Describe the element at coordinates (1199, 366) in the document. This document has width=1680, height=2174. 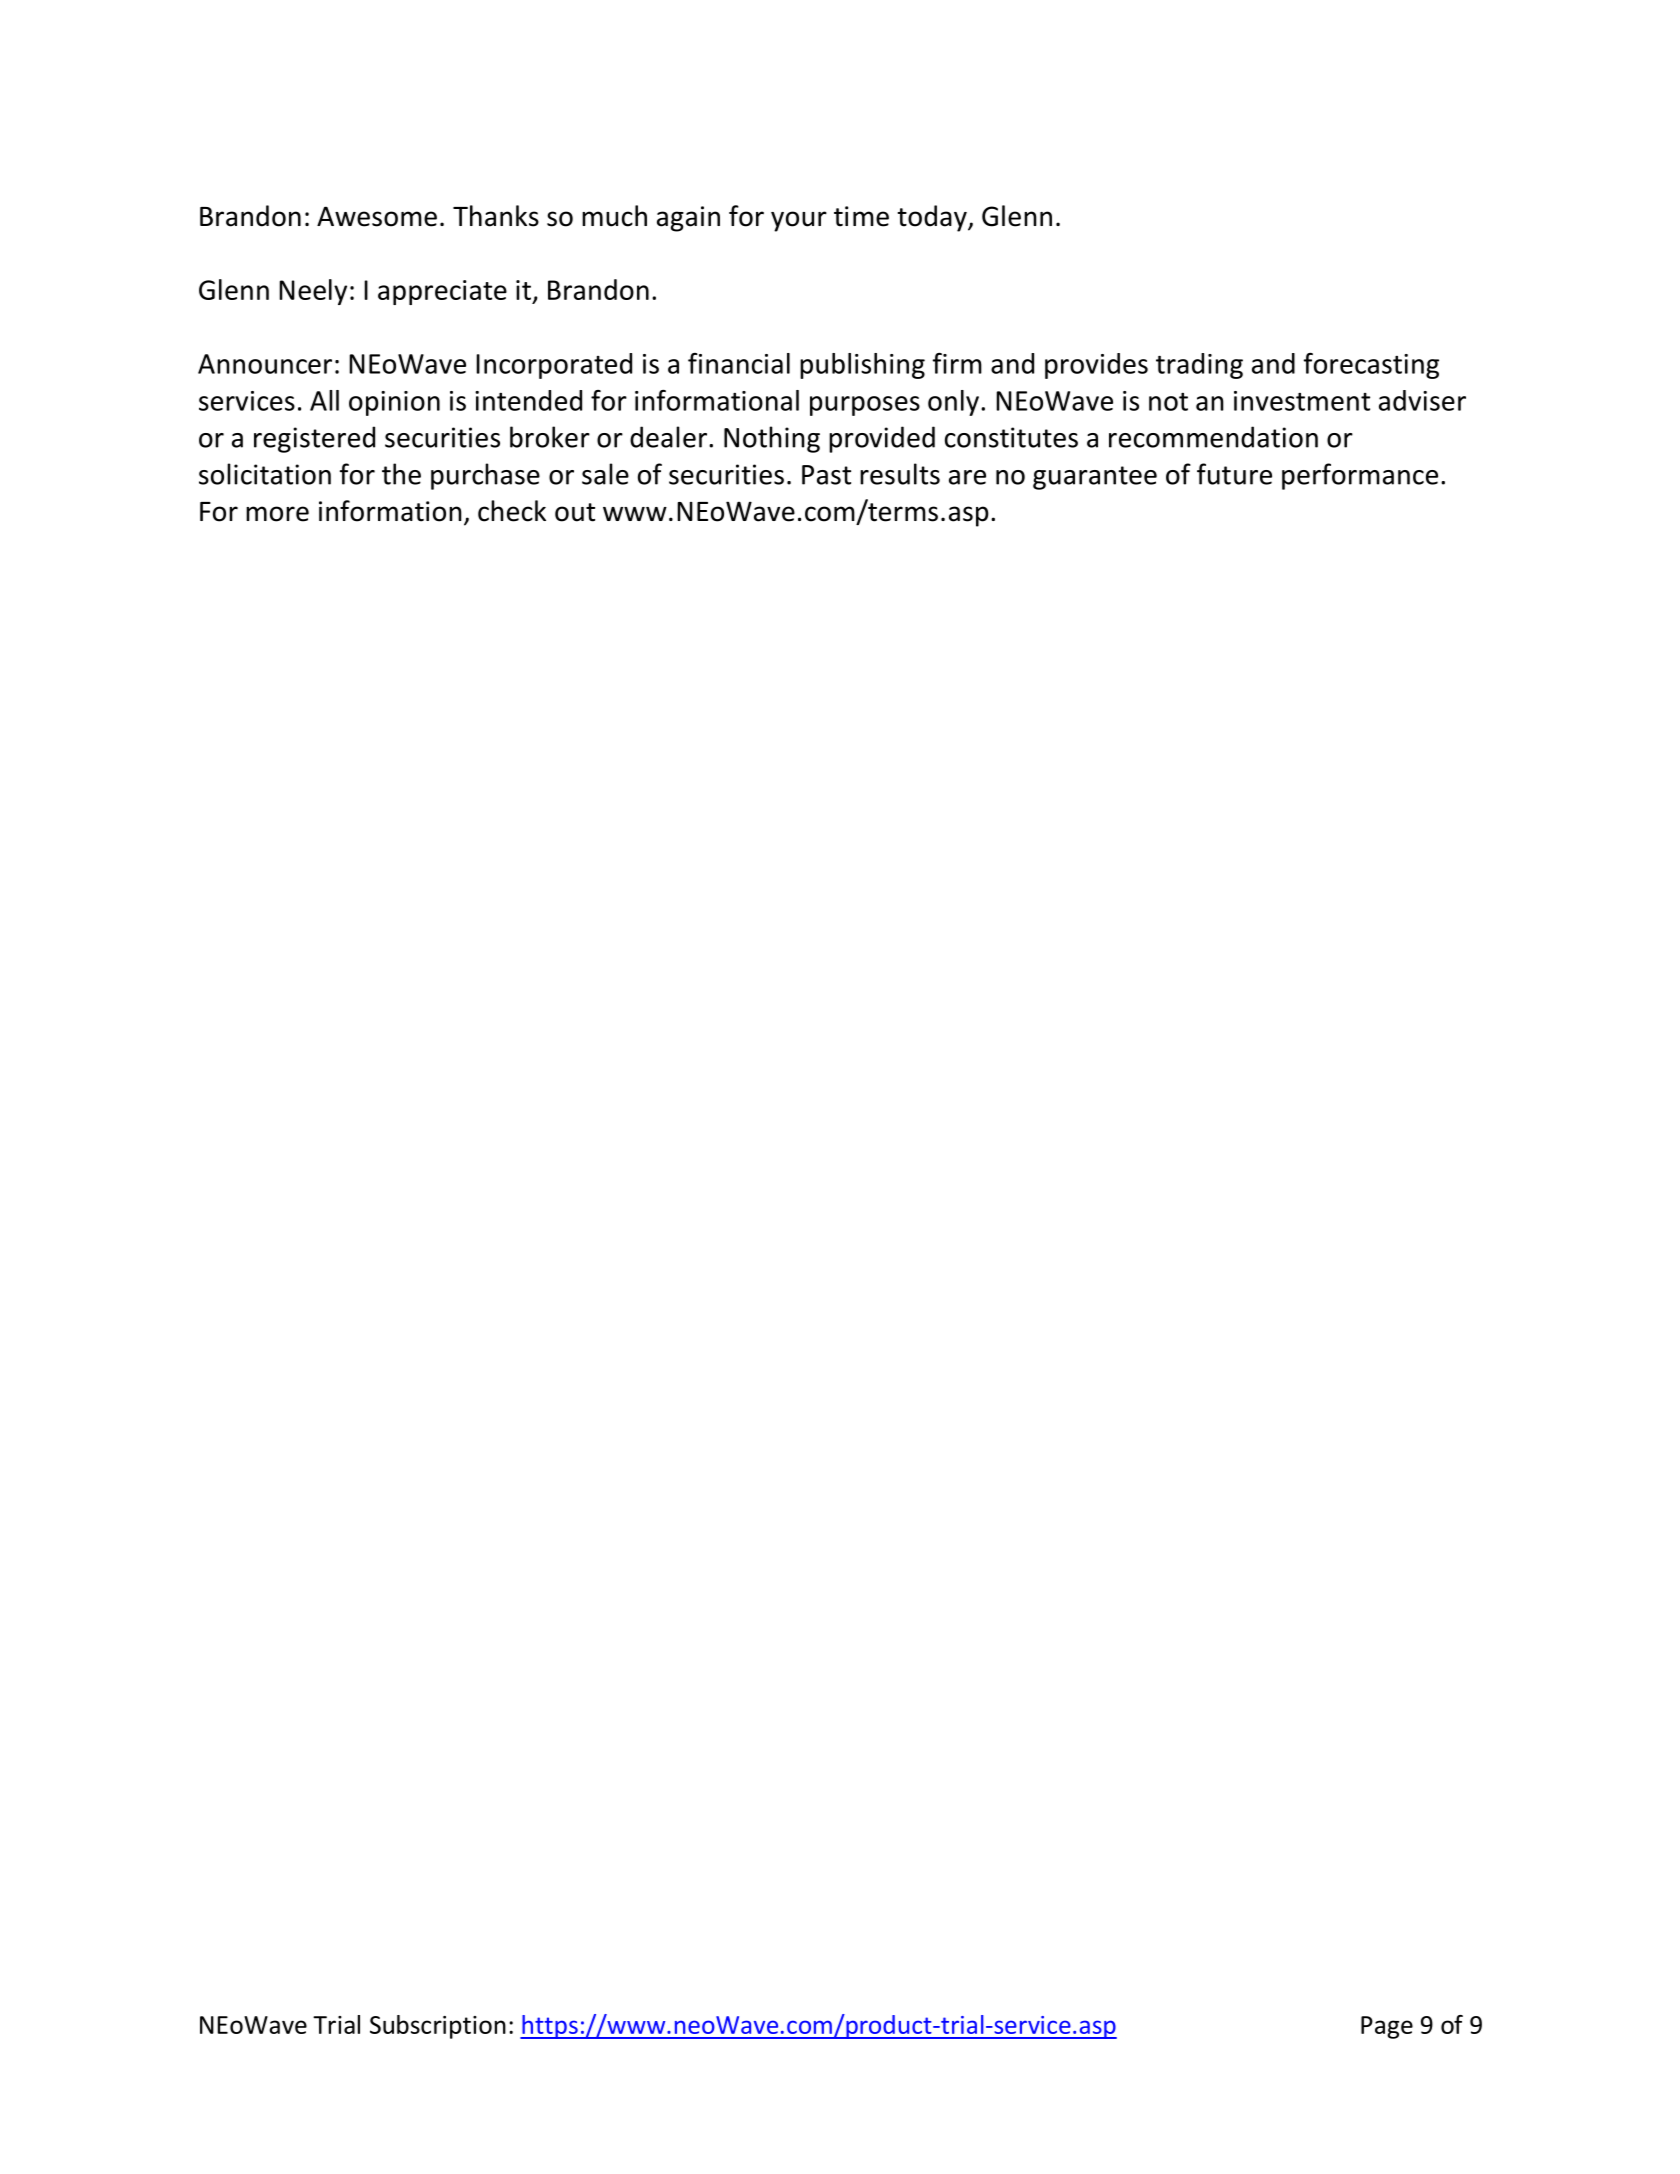
I see `trading` at that location.
